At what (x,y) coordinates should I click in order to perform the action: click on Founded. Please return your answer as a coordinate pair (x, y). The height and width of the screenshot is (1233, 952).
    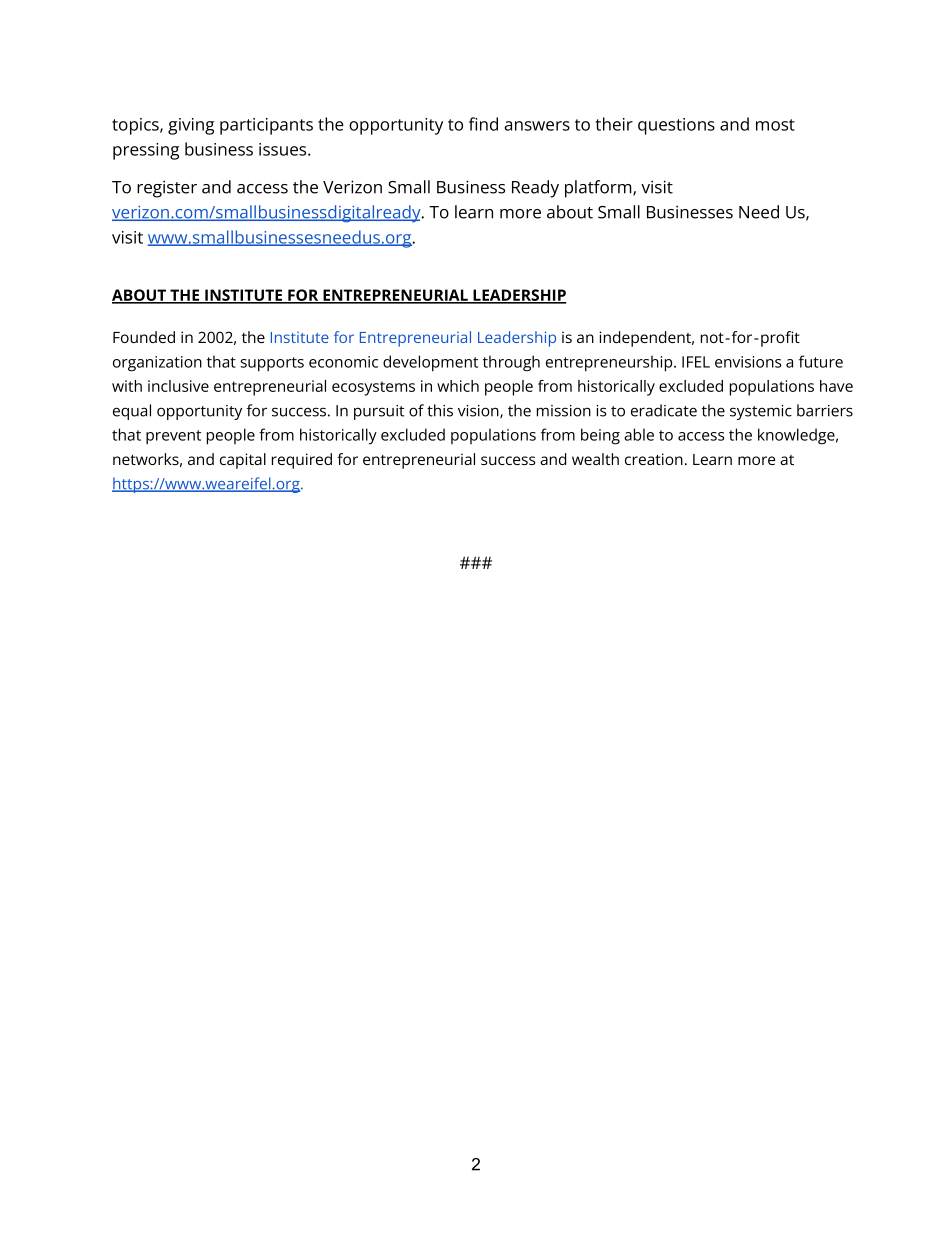
    Looking at the image, I should click on (144, 337).
